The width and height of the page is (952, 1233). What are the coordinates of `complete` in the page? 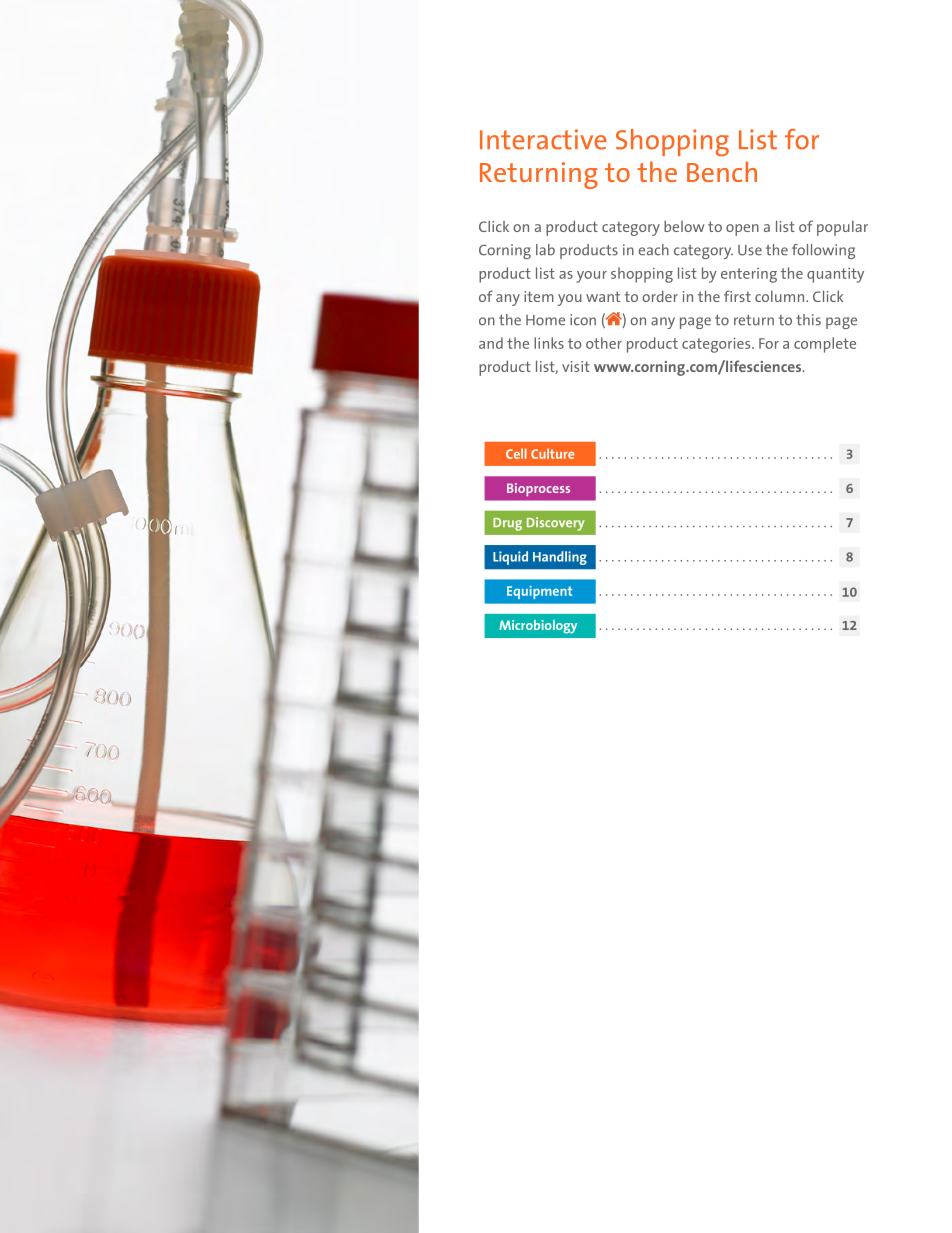 It's located at (825, 345).
